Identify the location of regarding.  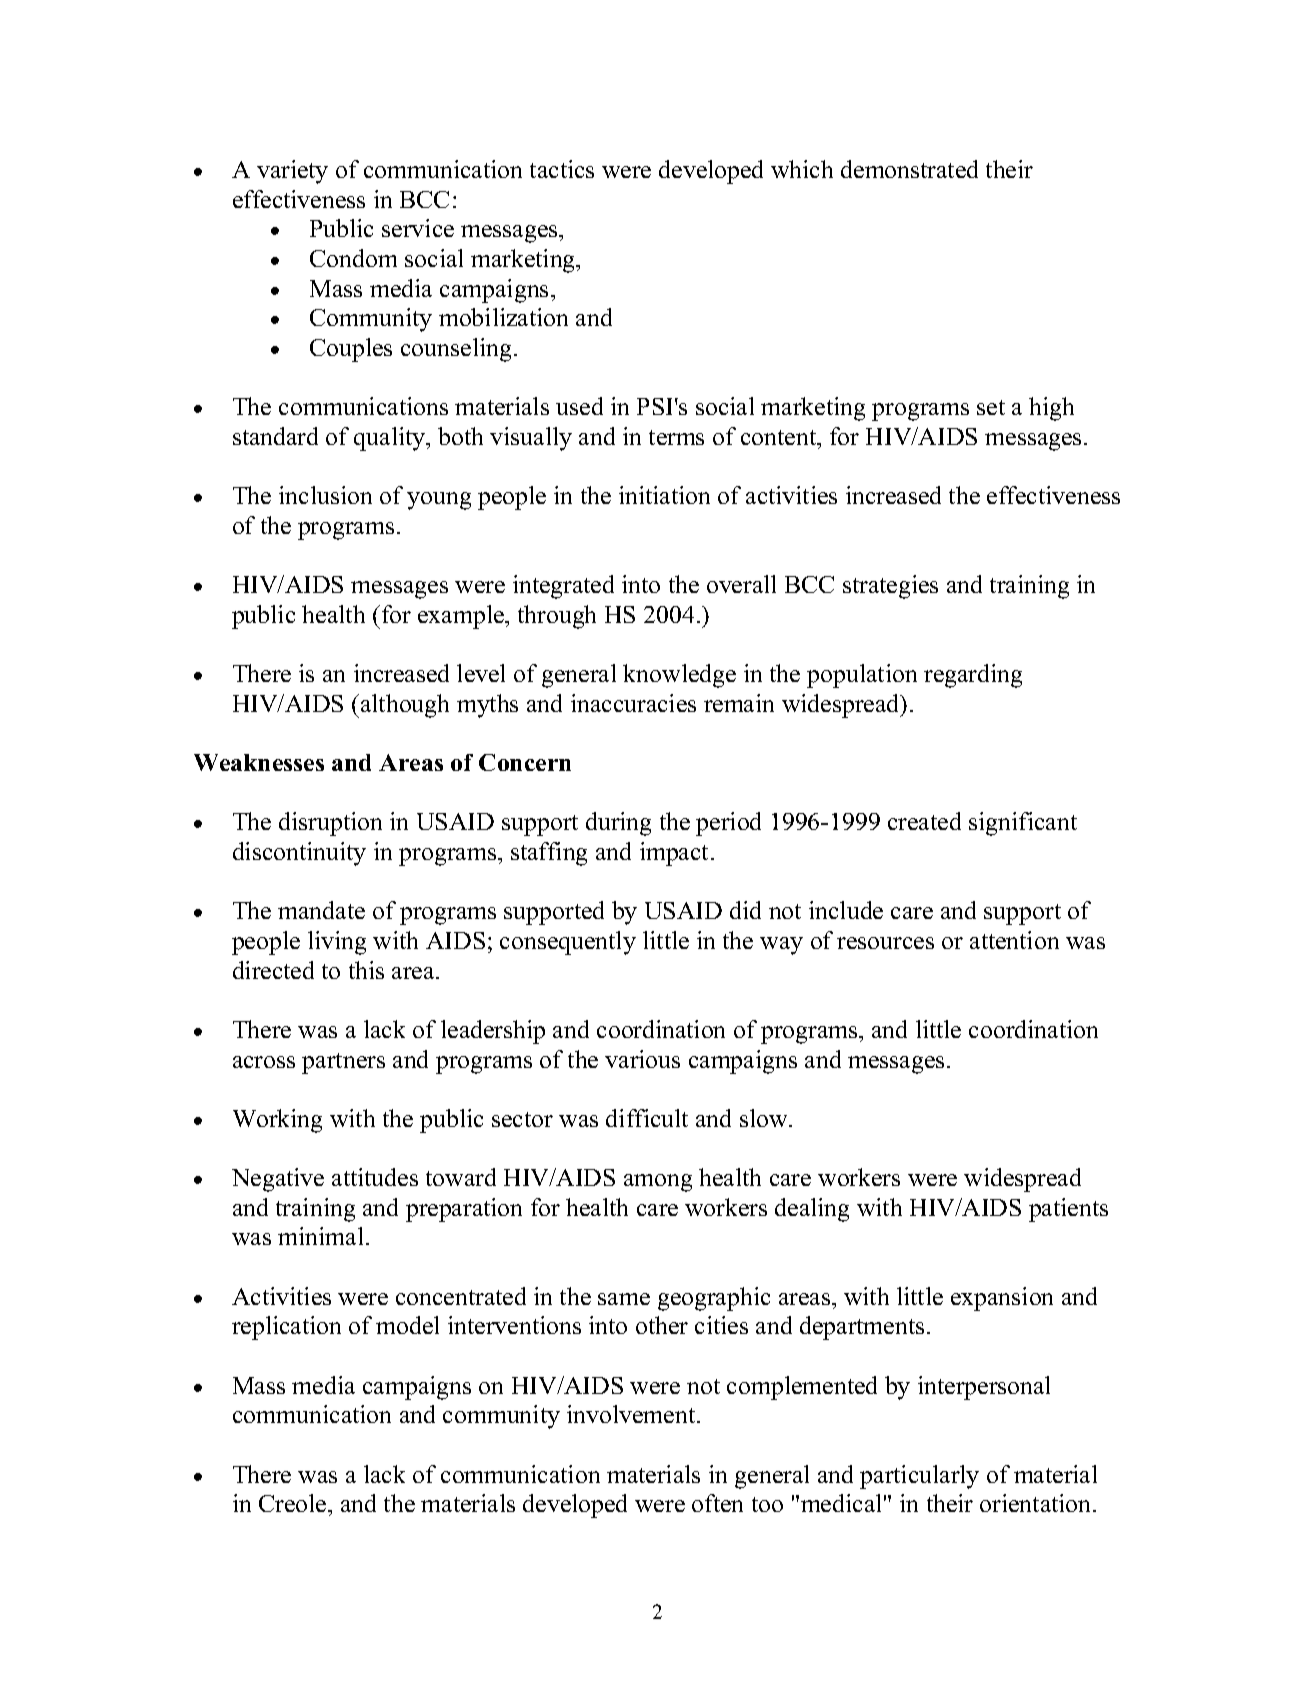
(973, 676).
